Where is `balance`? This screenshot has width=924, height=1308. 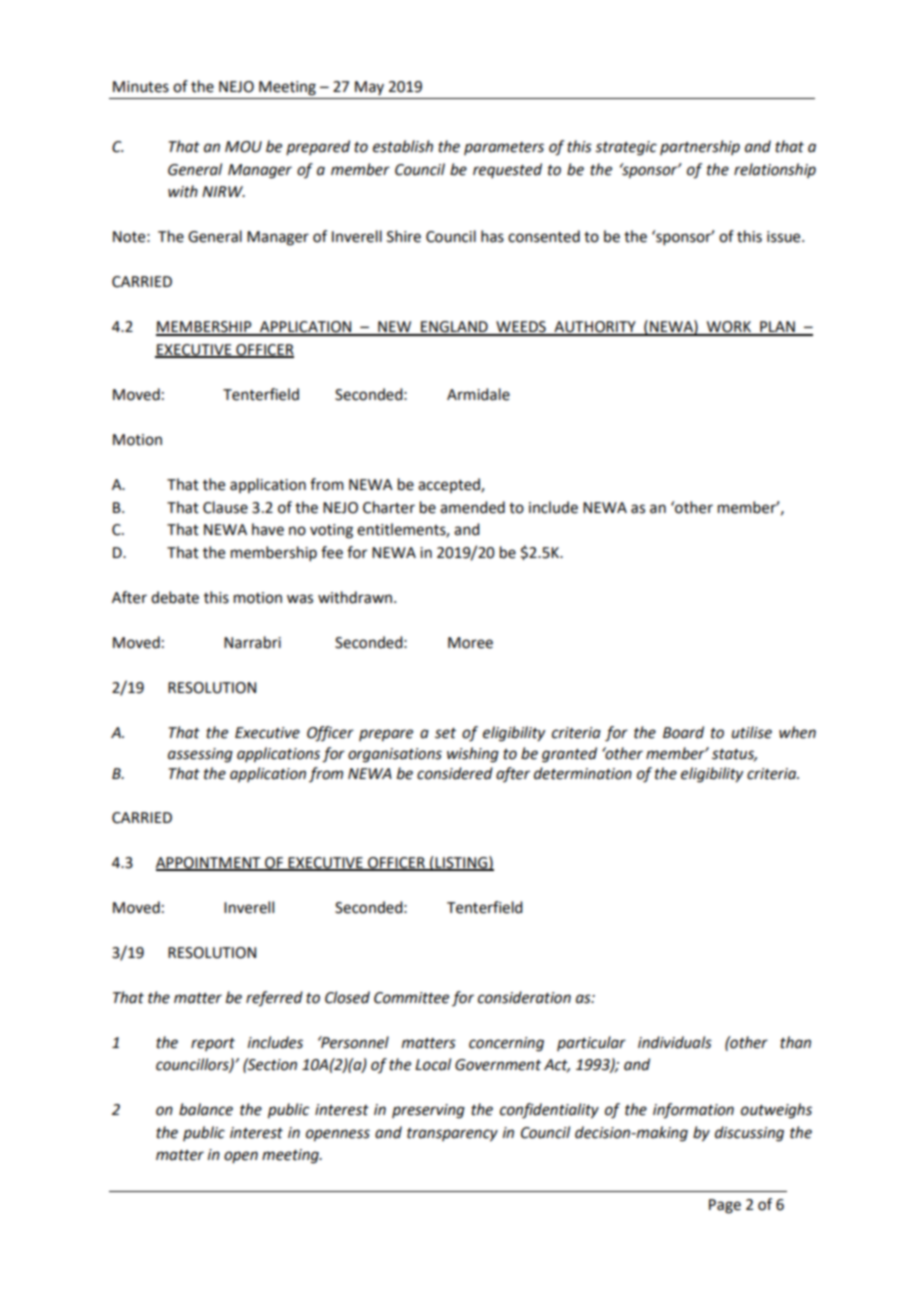
balance is located at coordinates (206, 1109).
